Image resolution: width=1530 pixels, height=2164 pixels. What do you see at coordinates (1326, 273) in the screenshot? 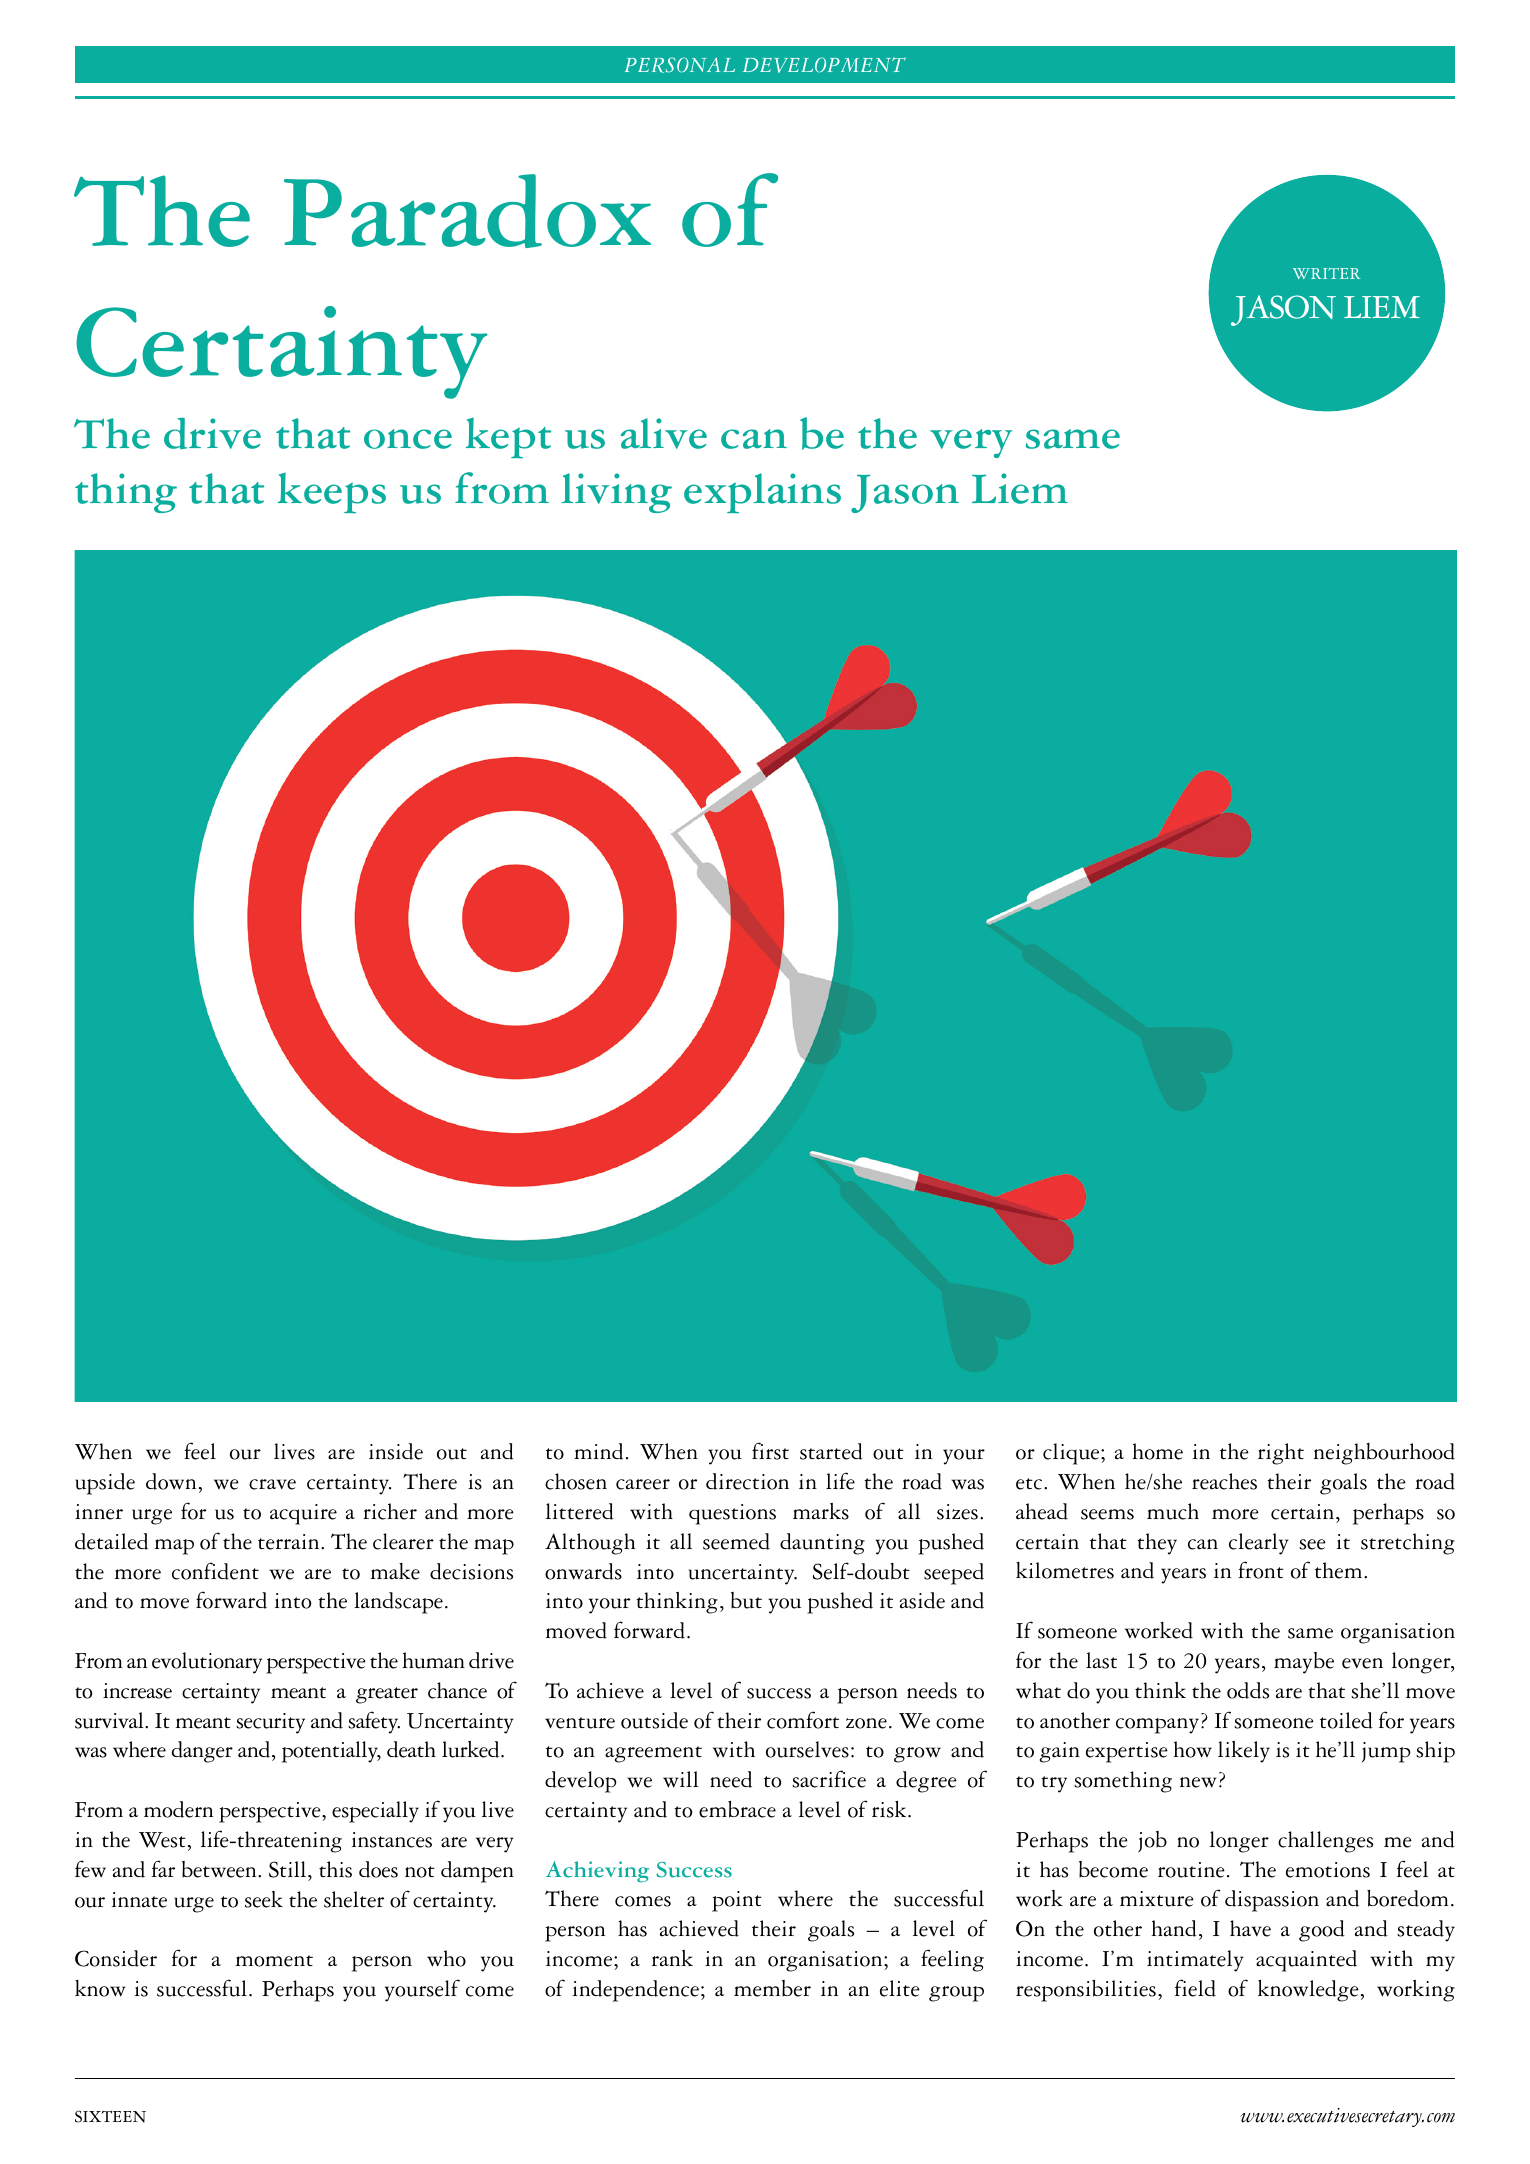
I see `WRITER` at bounding box center [1326, 273].
